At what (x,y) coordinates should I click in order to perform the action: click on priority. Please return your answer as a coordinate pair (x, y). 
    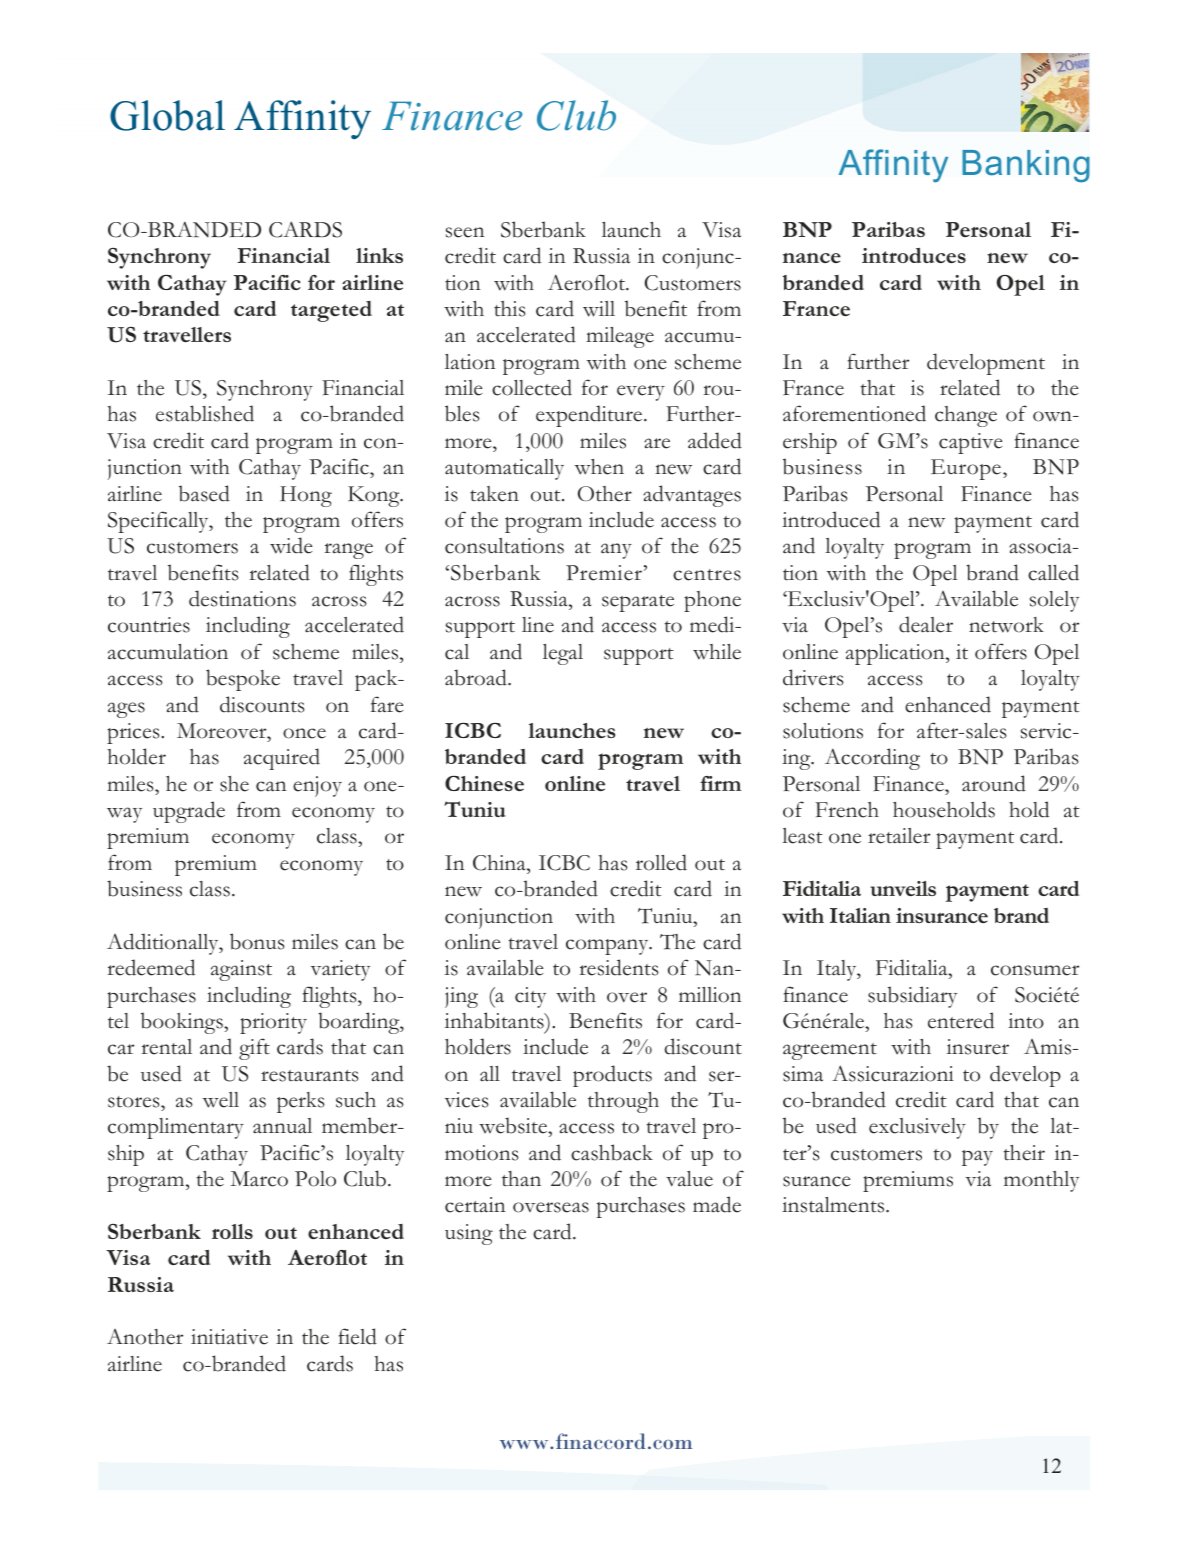
    Looking at the image, I should click on (273, 1023).
